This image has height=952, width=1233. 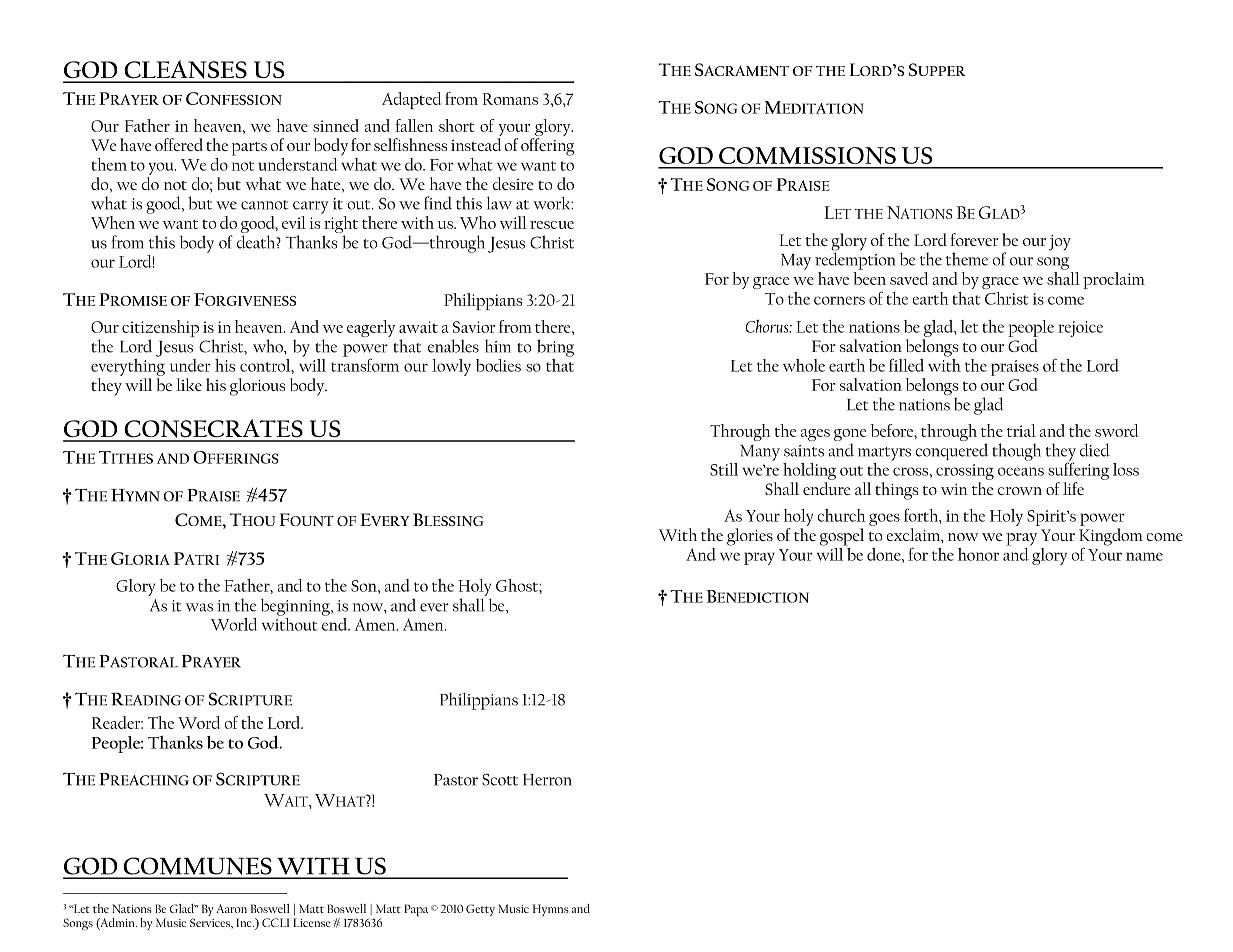 I want to click on Romans, so click(x=510, y=99).
